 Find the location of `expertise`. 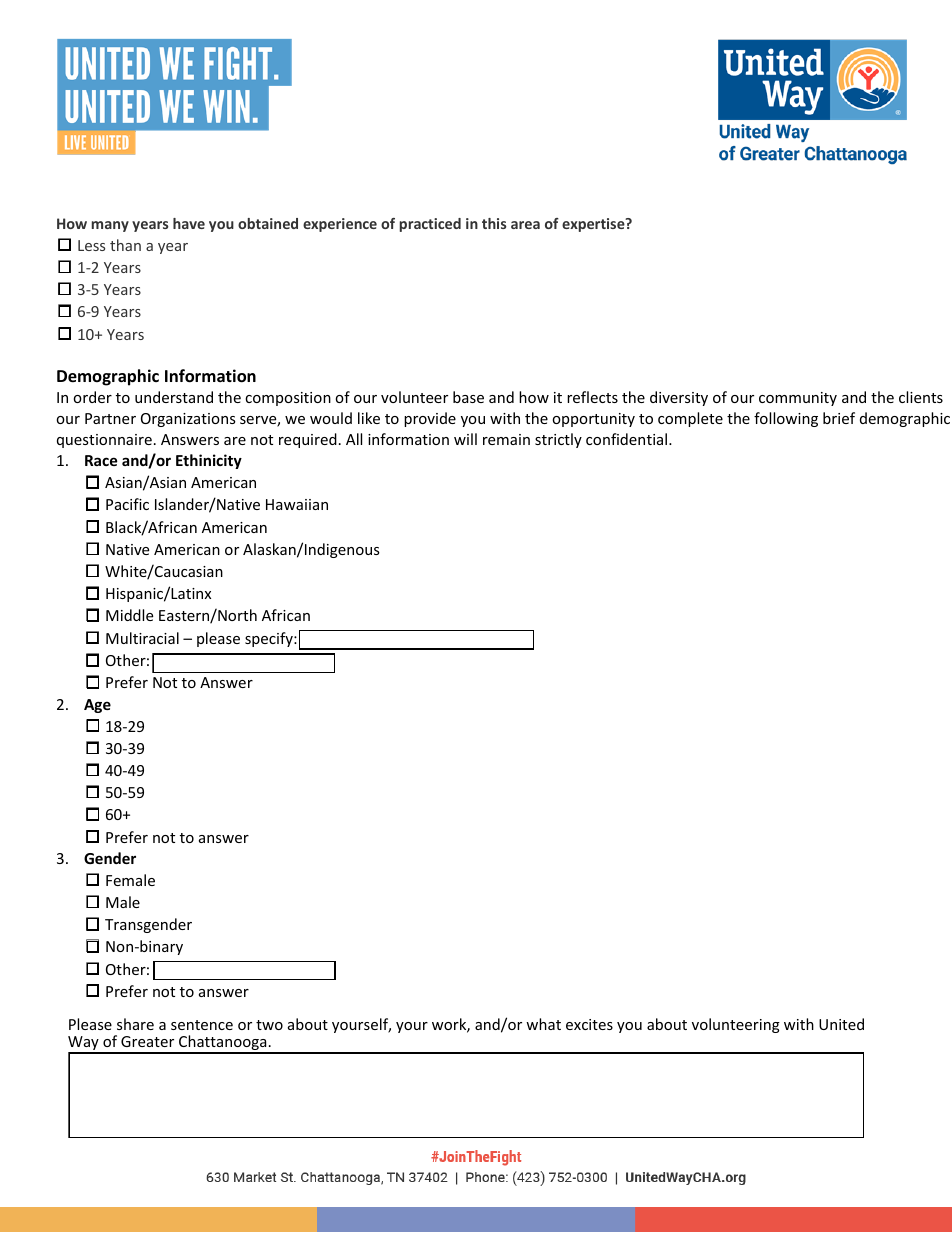

expertise is located at coordinates (594, 225).
